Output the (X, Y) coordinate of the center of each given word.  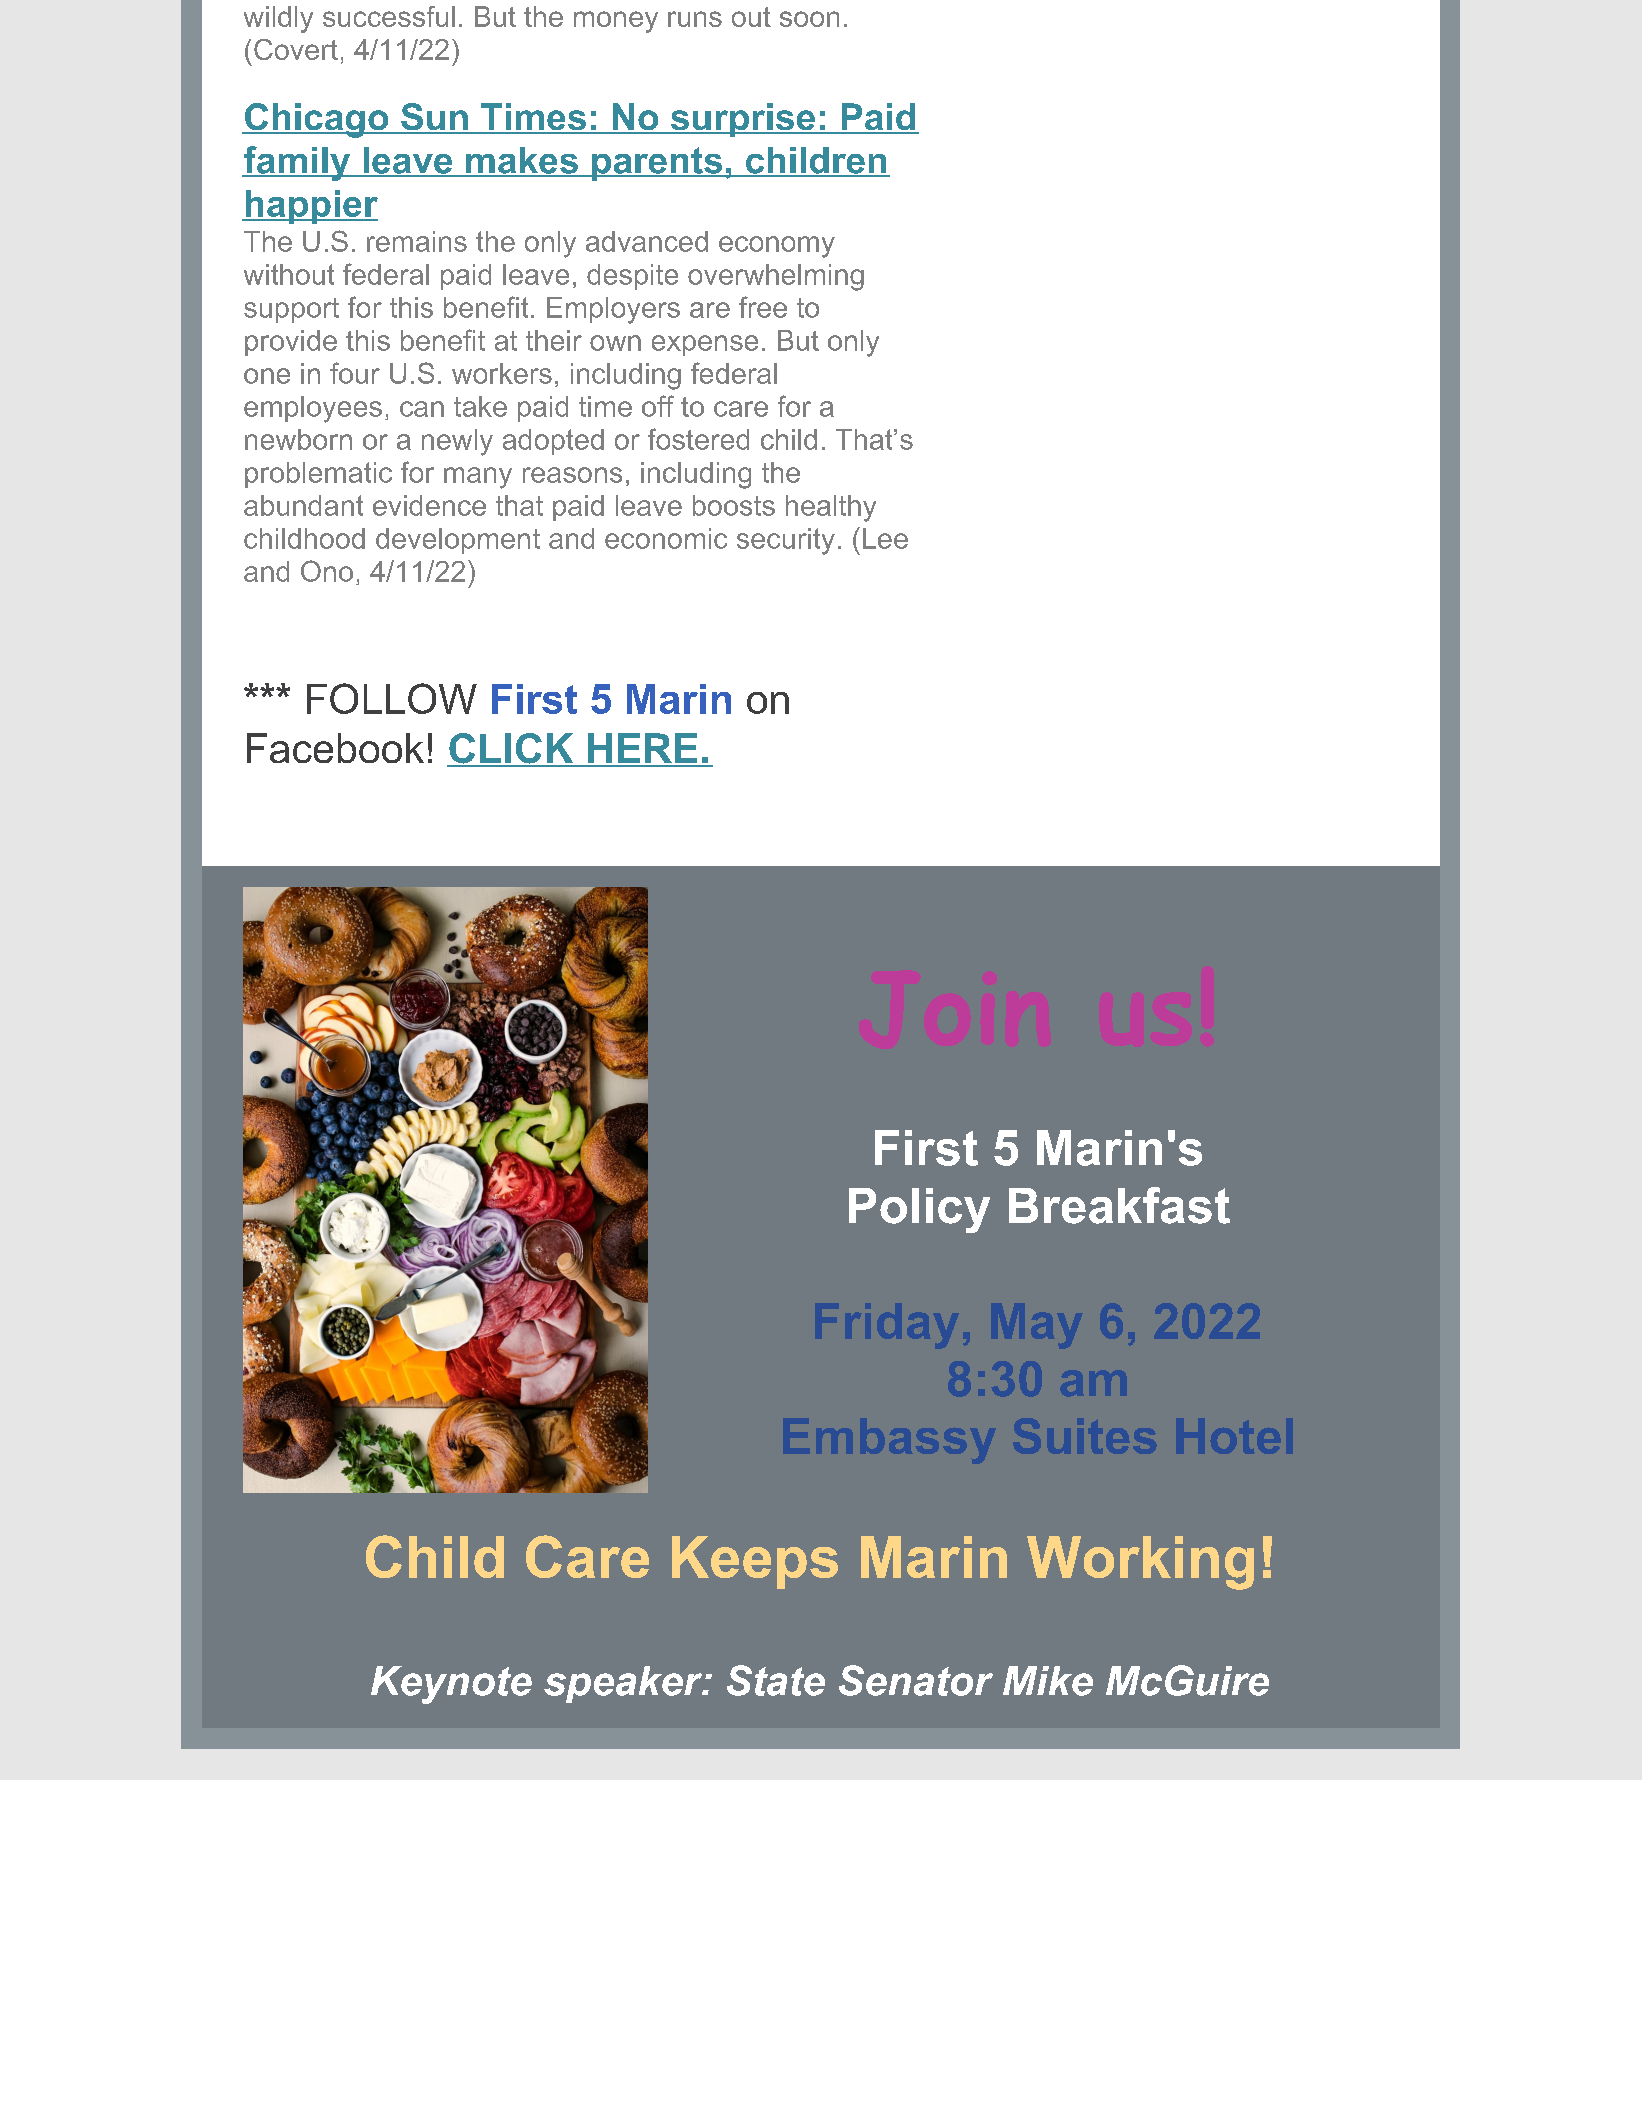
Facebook (335, 748)
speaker (624, 1684)
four (355, 373)
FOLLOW (392, 698)
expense (705, 345)
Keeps (755, 1562)
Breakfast (1119, 1205)
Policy (919, 1210)
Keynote (451, 1685)
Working (1140, 1563)
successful (389, 16)
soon (809, 19)
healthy (831, 508)
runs (695, 19)
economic (666, 538)
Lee (885, 538)
